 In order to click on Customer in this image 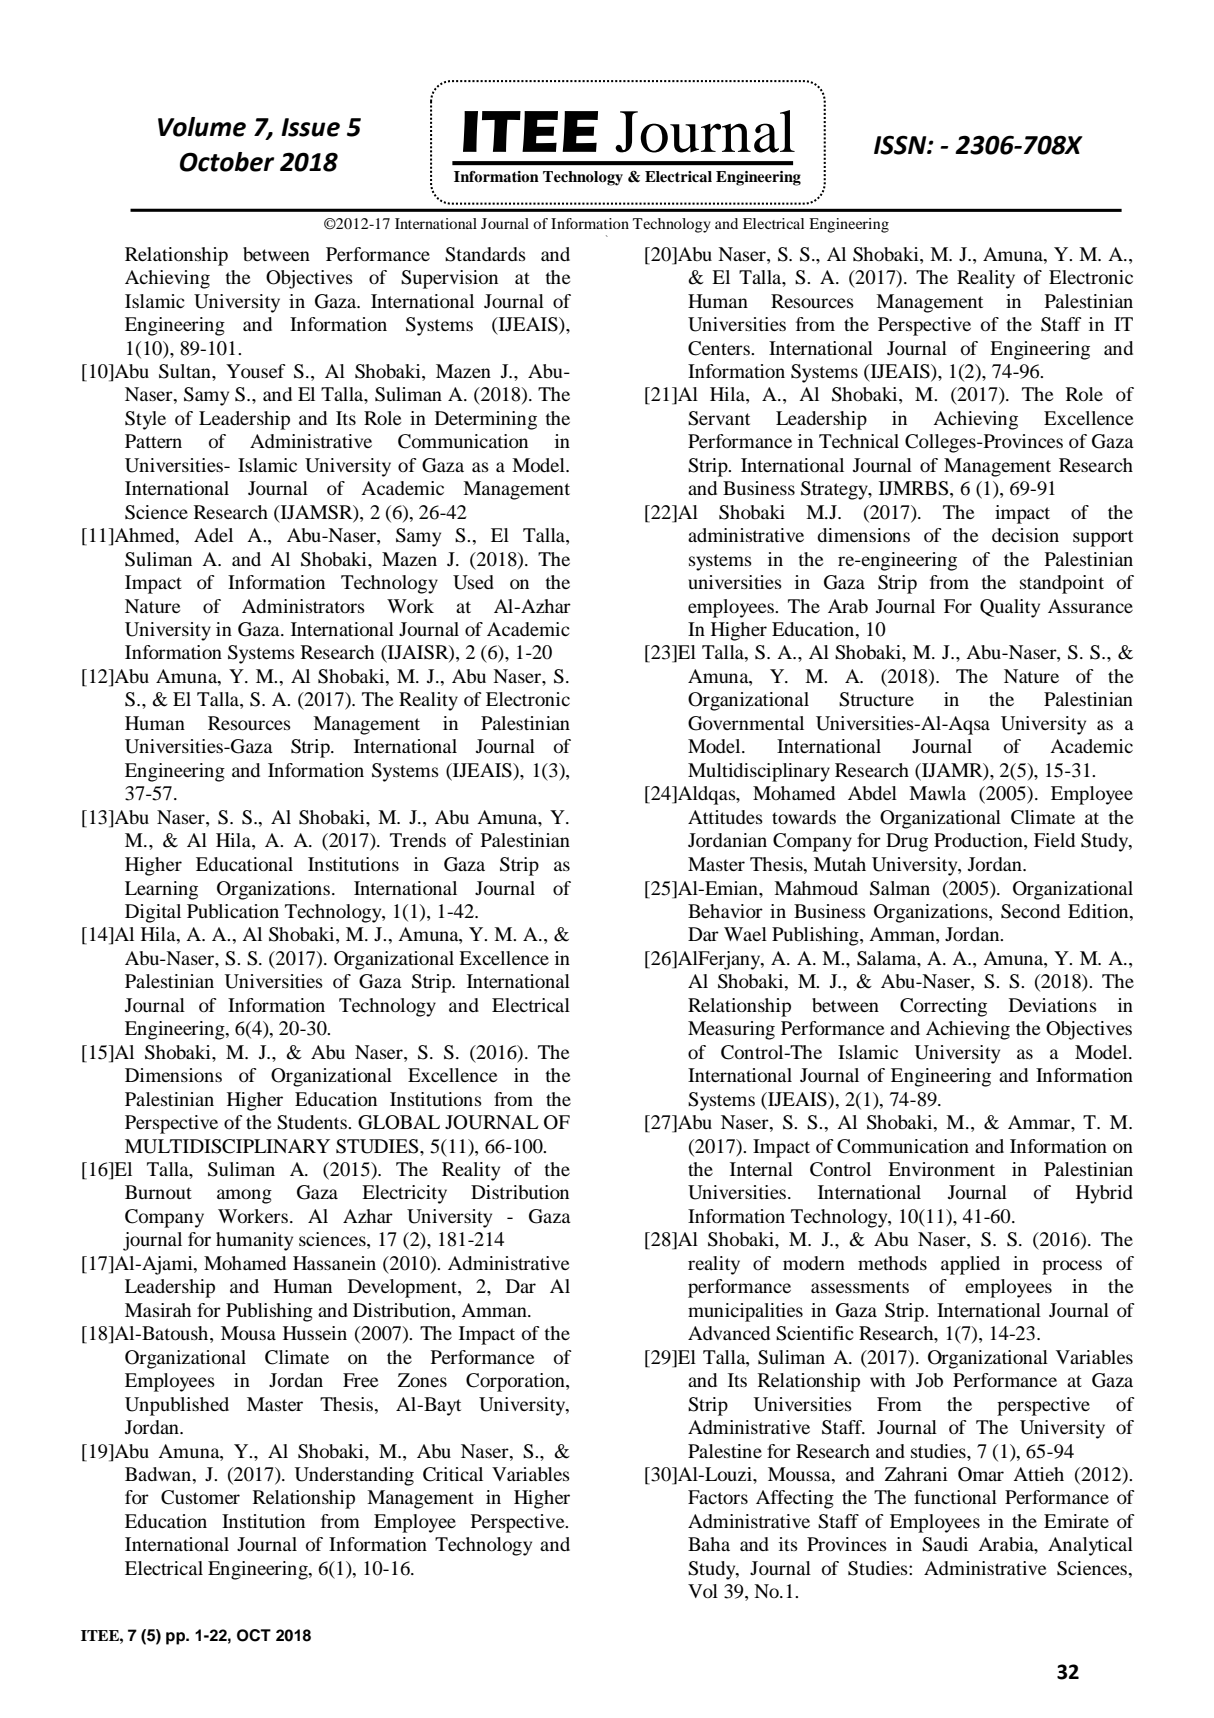, I will do `click(200, 1497)`.
